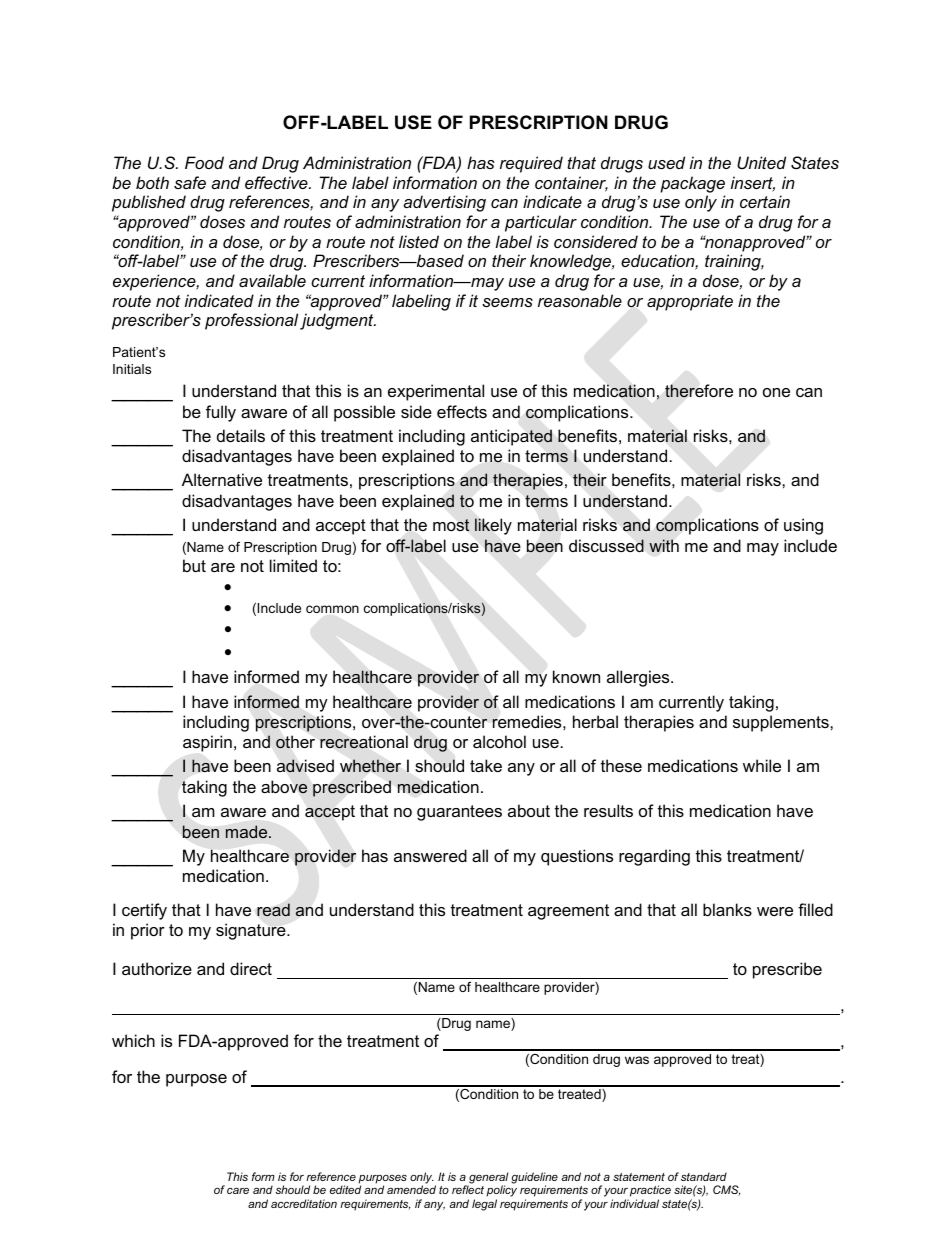 The width and height of the screenshot is (952, 1233). I want to click on alcohol, so click(499, 741).
